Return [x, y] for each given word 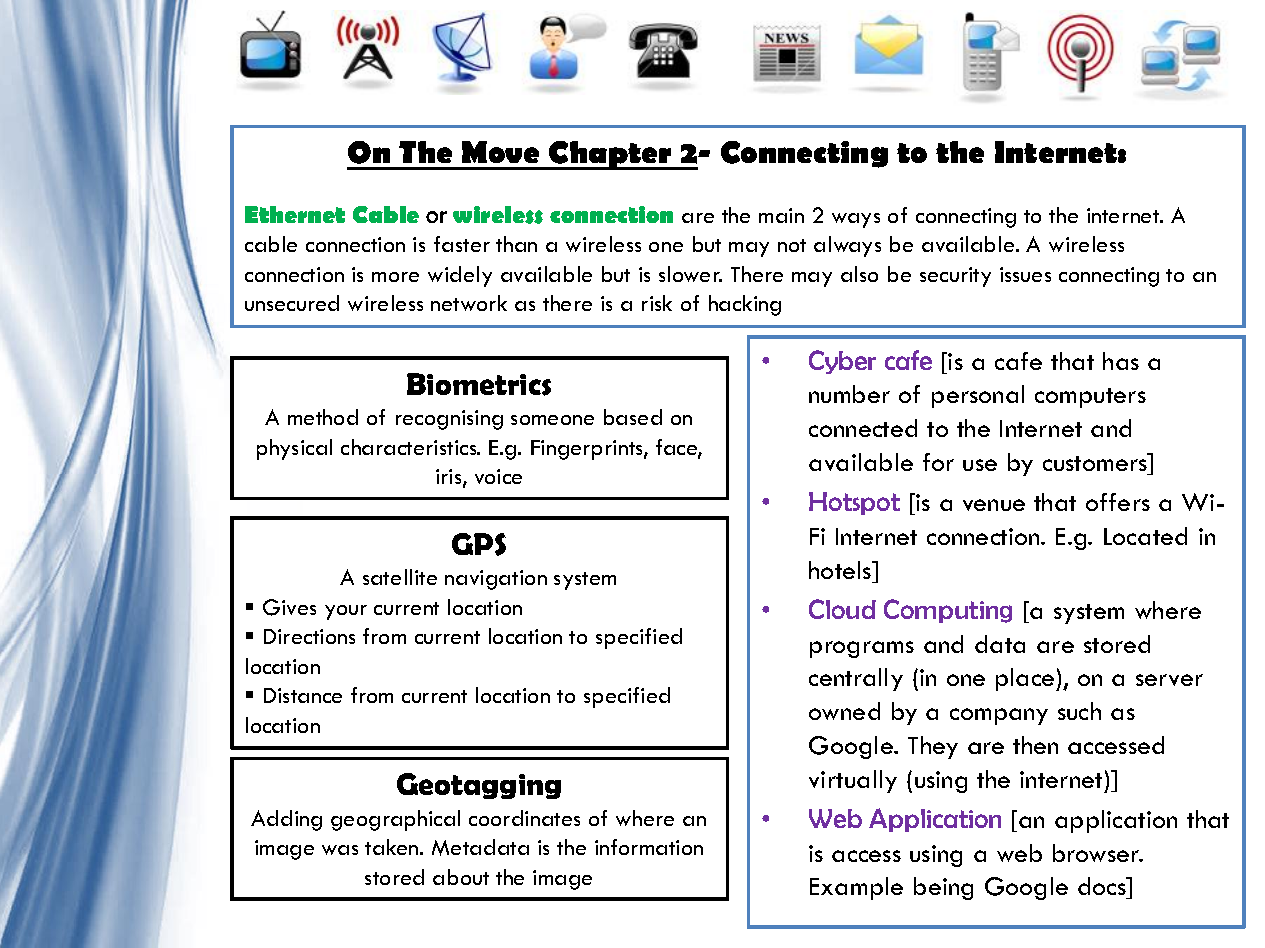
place [1026, 679]
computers [1090, 398]
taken [393, 847]
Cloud [842, 609]
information [649, 847]
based [633, 417]
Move [500, 152]
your [346, 612]
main [781, 215]
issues [1025, 274]
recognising [449, 420]
